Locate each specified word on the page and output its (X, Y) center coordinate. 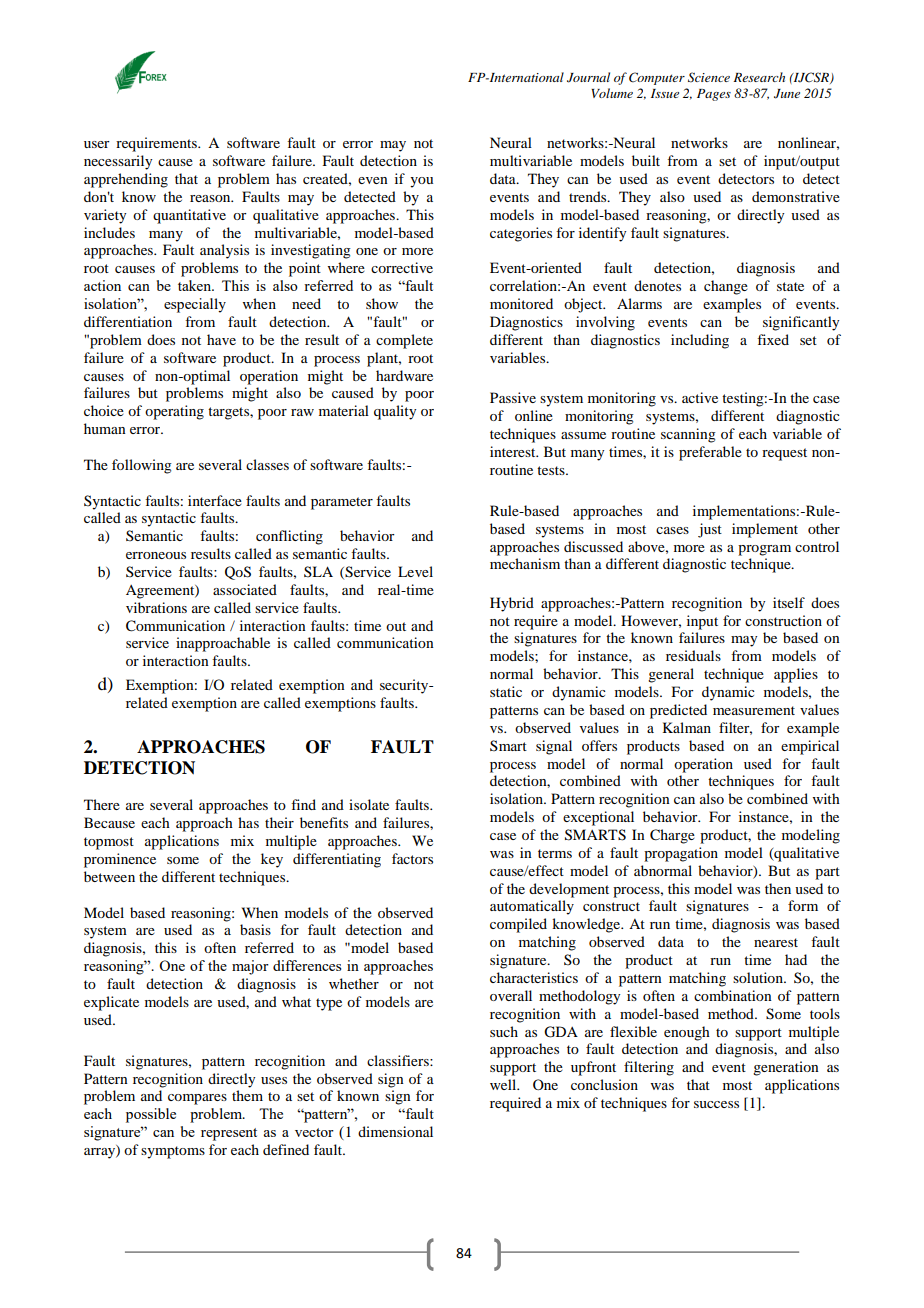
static (506, 691)
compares (197, 1099)
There (102, 804)
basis (255, 929)
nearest (776, 942)
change (726, 287)
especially (195, 305)
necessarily (118, 162)
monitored (521, 303)
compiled (518, 925)
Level (415, 571)
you (421, 182)
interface (215, 500)
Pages (714, 95)
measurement (754, 710)
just (710, 530)
